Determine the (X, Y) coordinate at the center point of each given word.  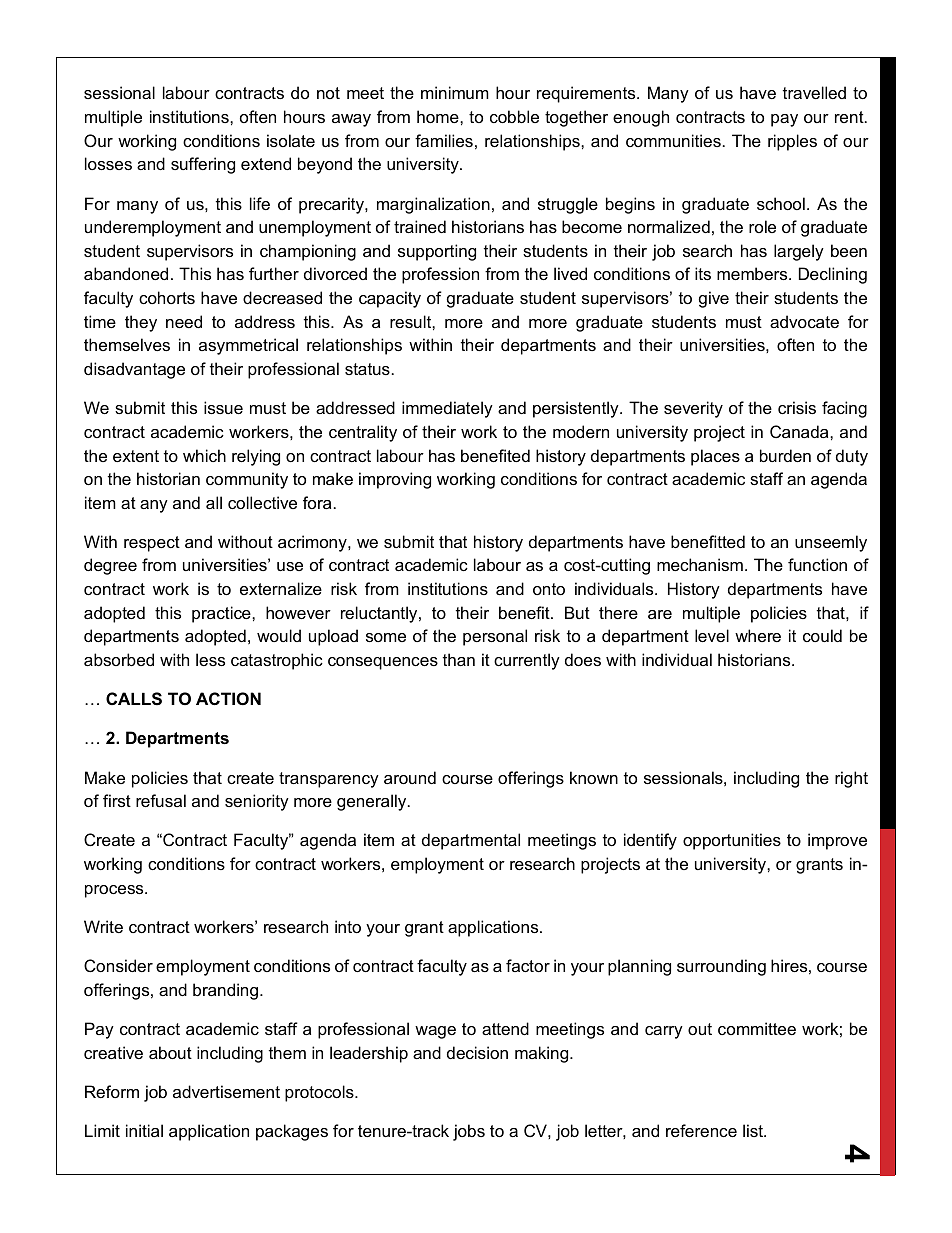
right (851, 779)
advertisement (226, 1091)
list (754, 1130)
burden (785, 455)
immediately (447, 409)
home (439, 116)
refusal (161, 800)
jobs (469, 1132)
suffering (203, 165)
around (410, 777)
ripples (792, 142)
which (204, 455)
